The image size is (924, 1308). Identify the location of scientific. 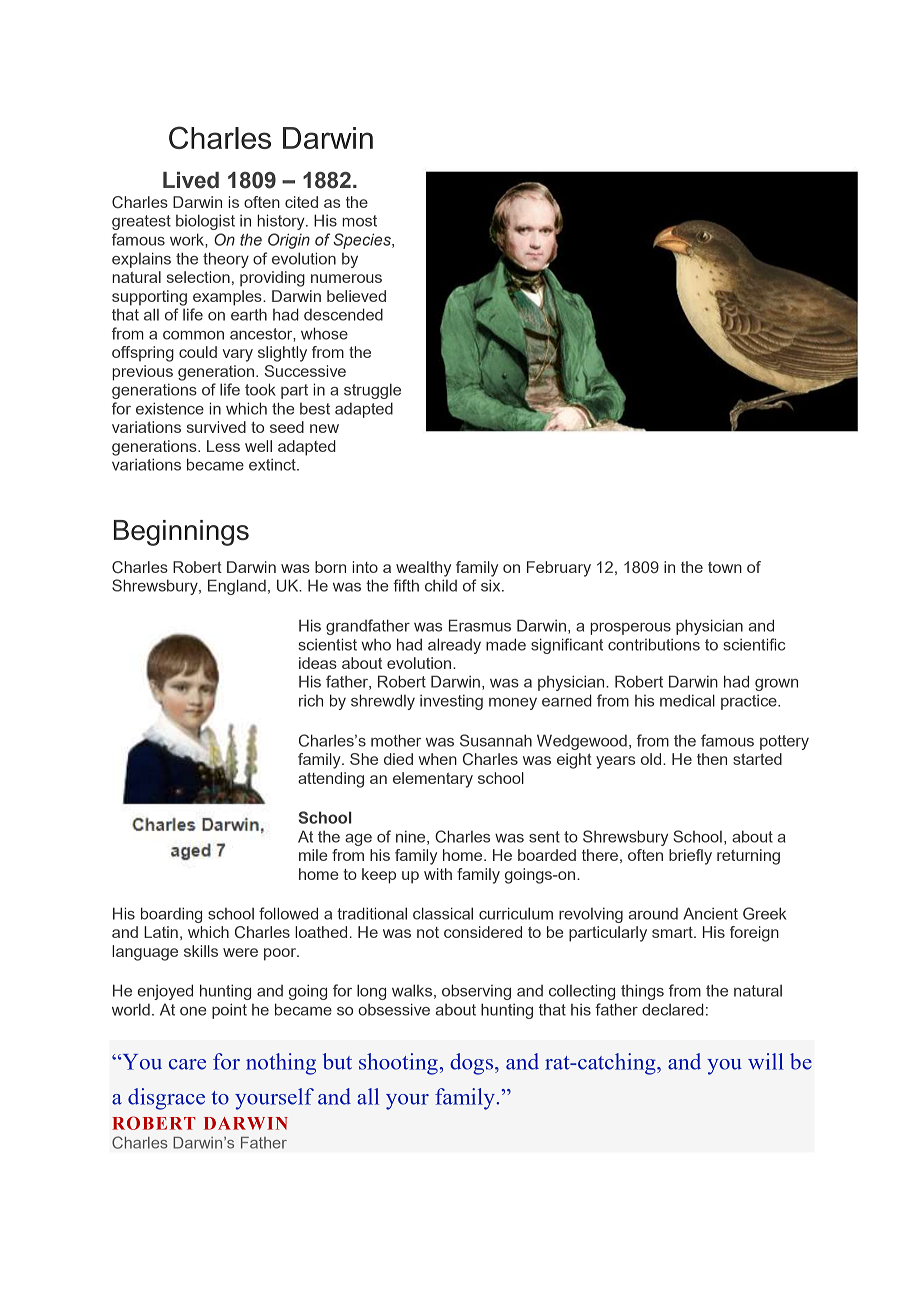
(754, 644).
